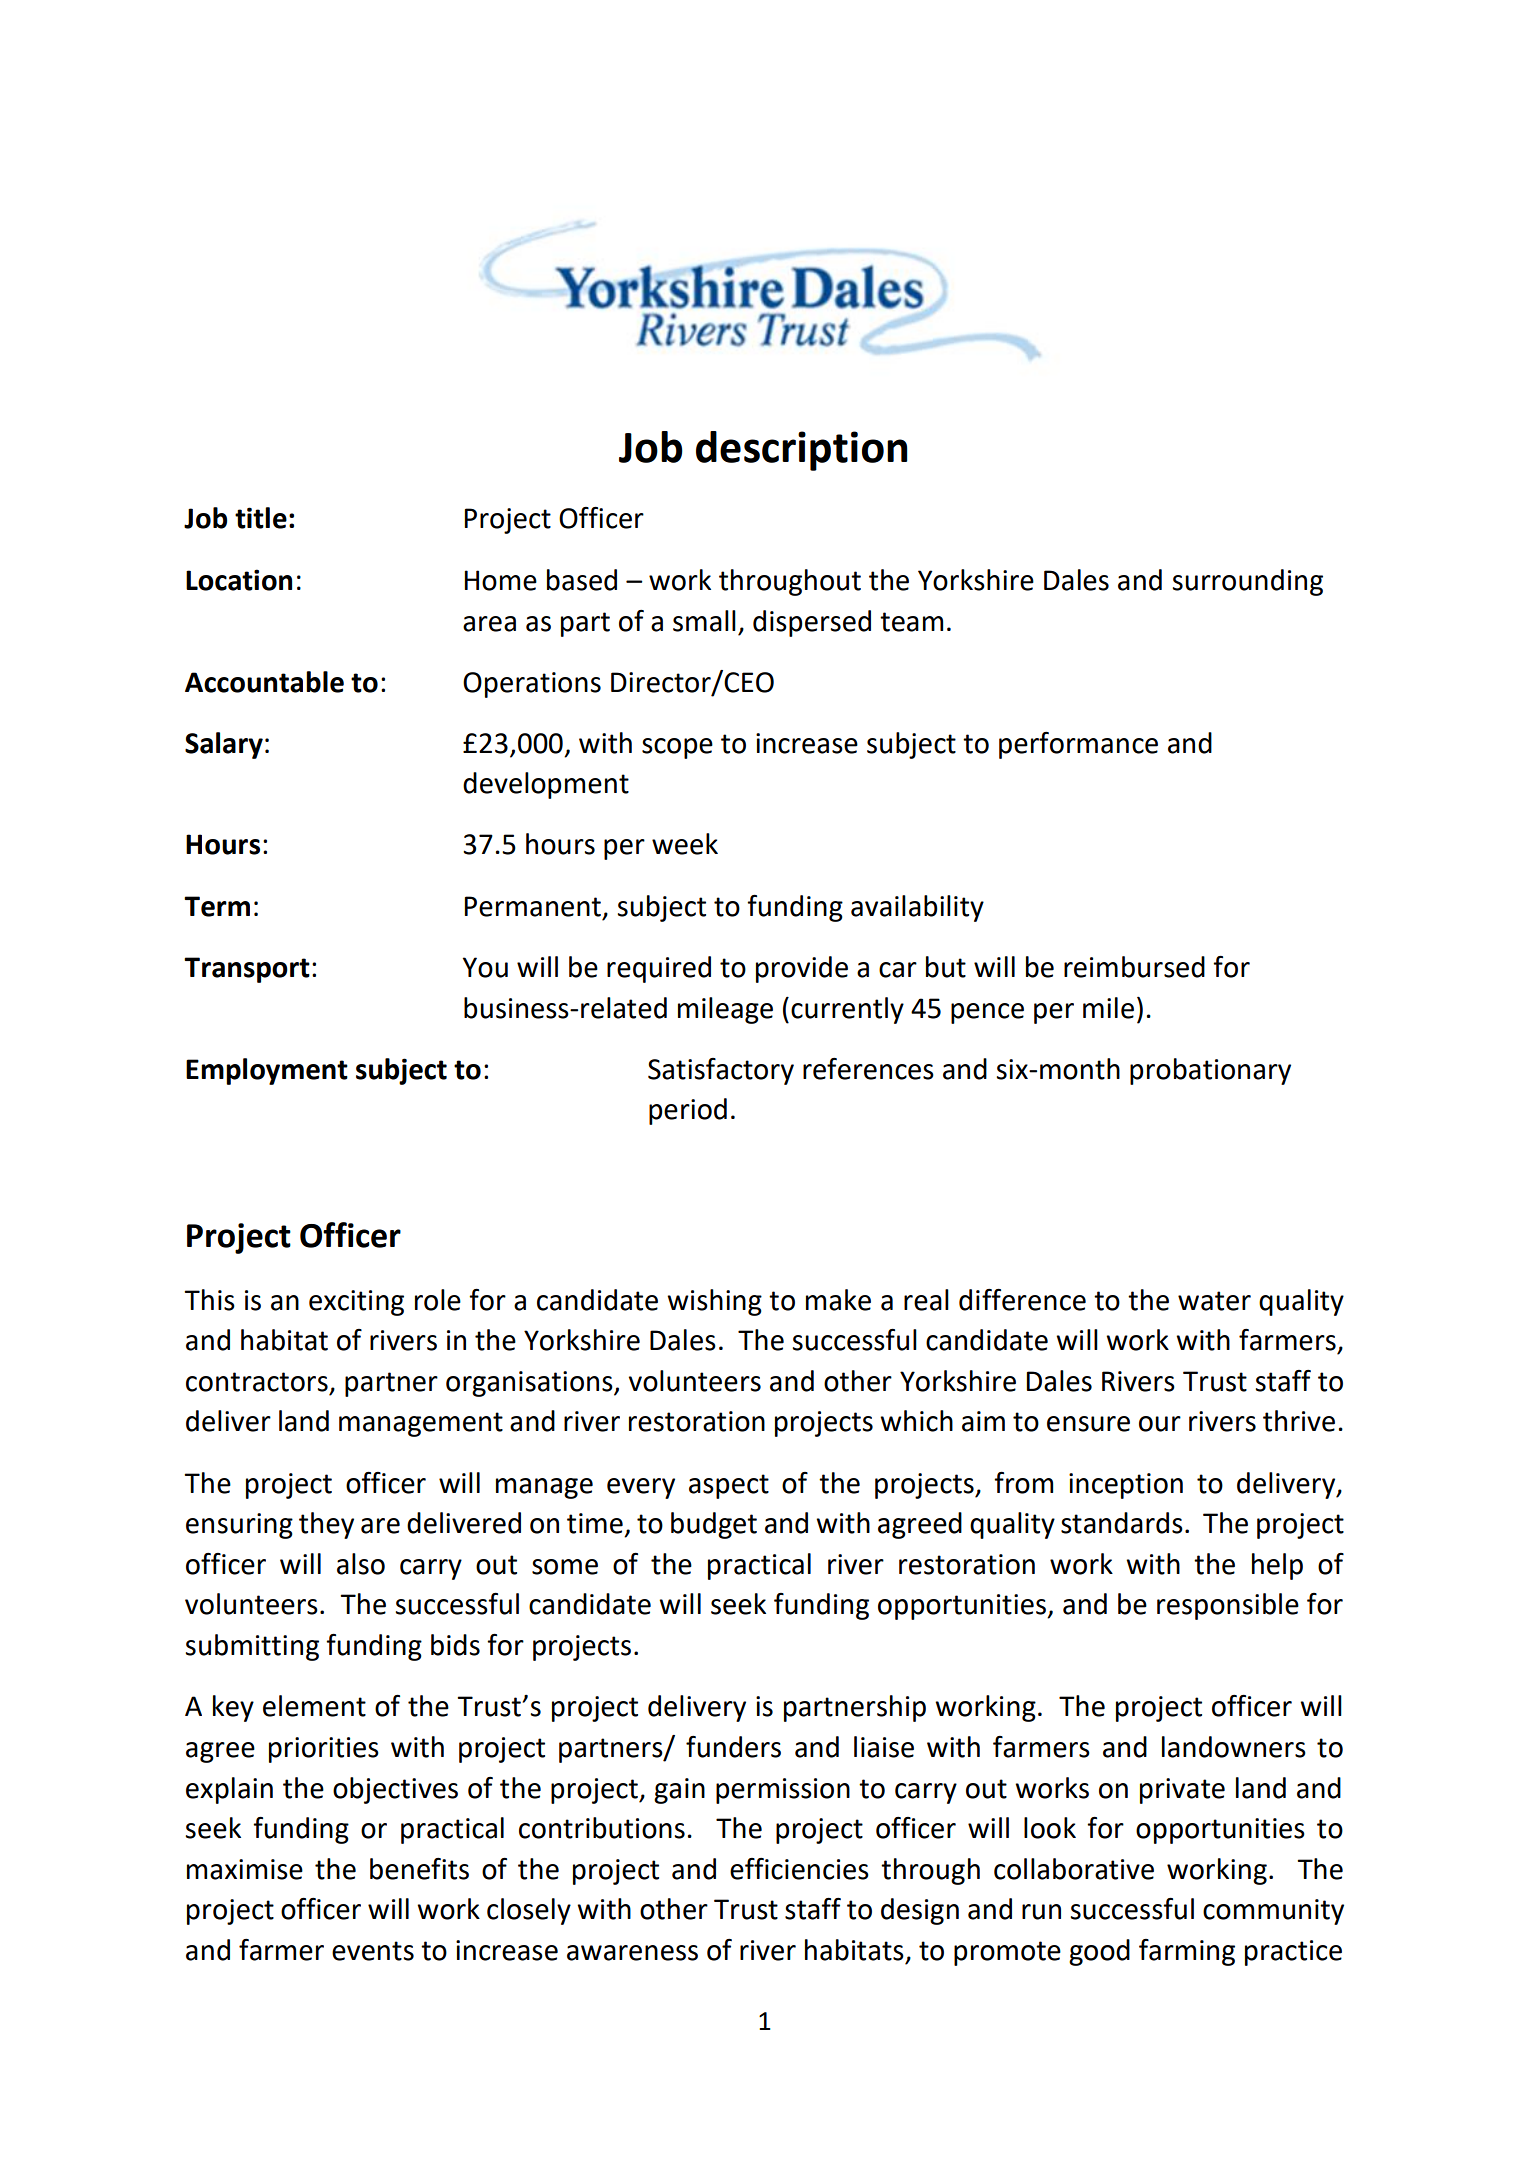 This document has height=2163, width=1529. What do you see at coordinates (261, 518) in the document?
I see `title` at bounding box center [261, 518].
